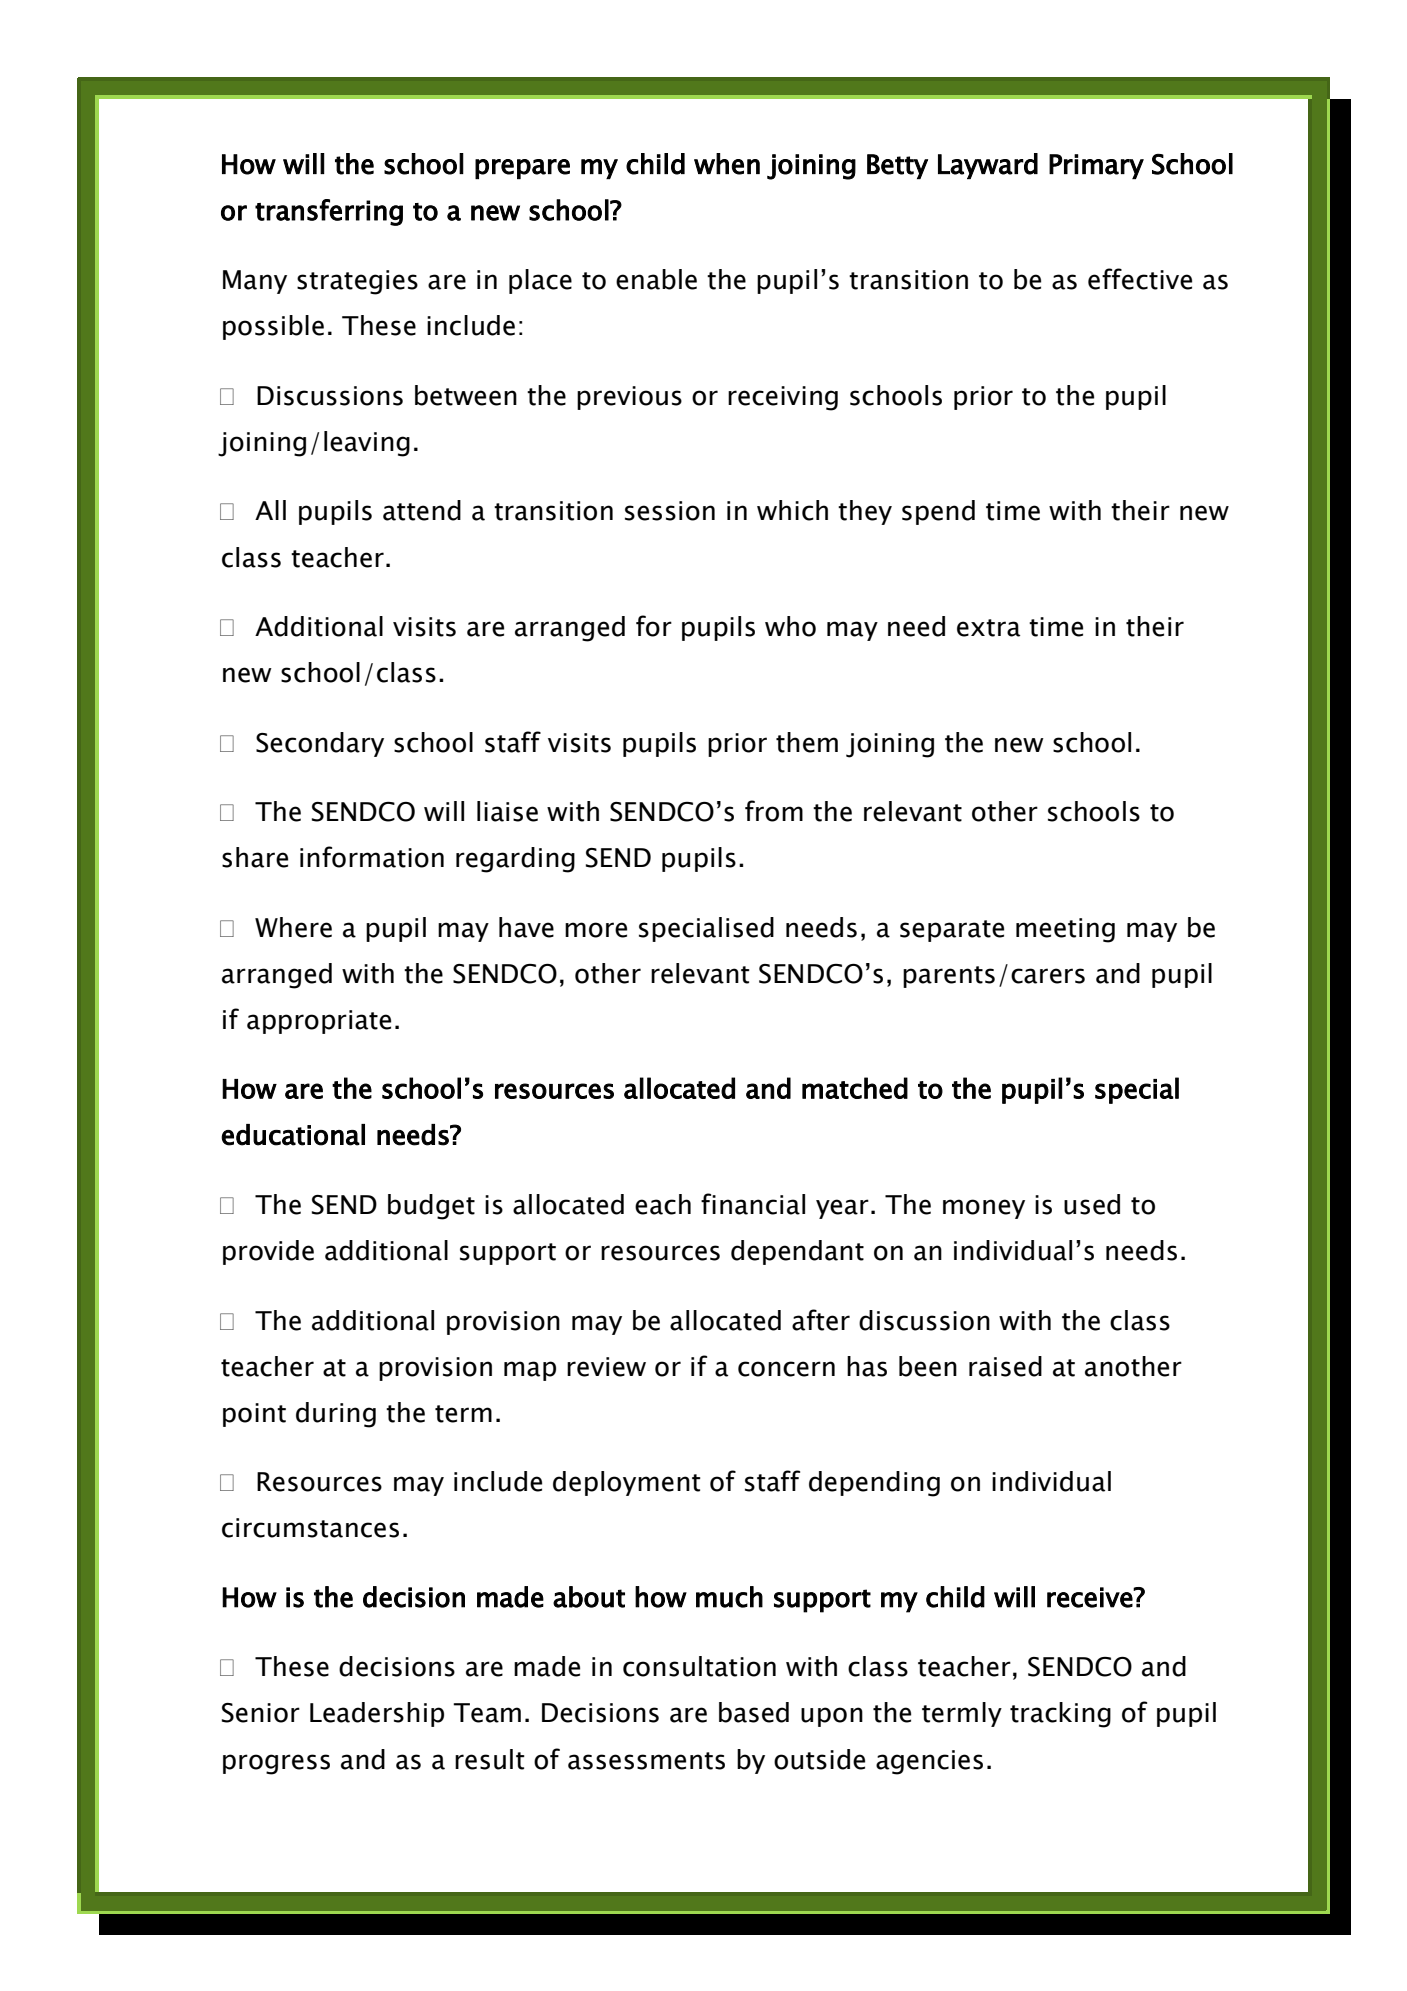  What do you see at coordinates (1096, 166) in the screenshot?
I see `Primary` at bounding box center [1096, 166].
